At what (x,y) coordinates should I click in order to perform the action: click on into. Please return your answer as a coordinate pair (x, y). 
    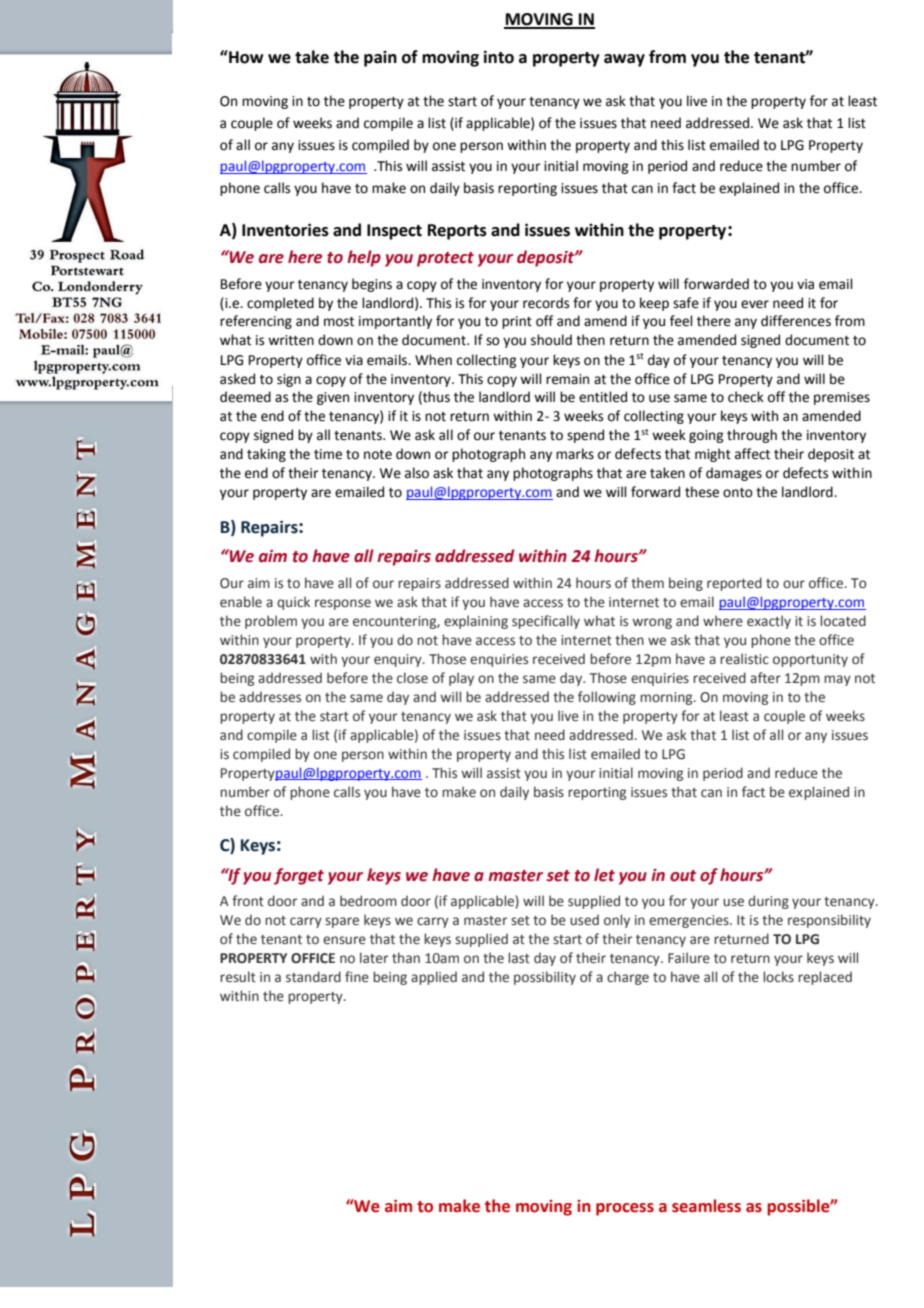
    Looking at the image, I should click on (499, 57).
